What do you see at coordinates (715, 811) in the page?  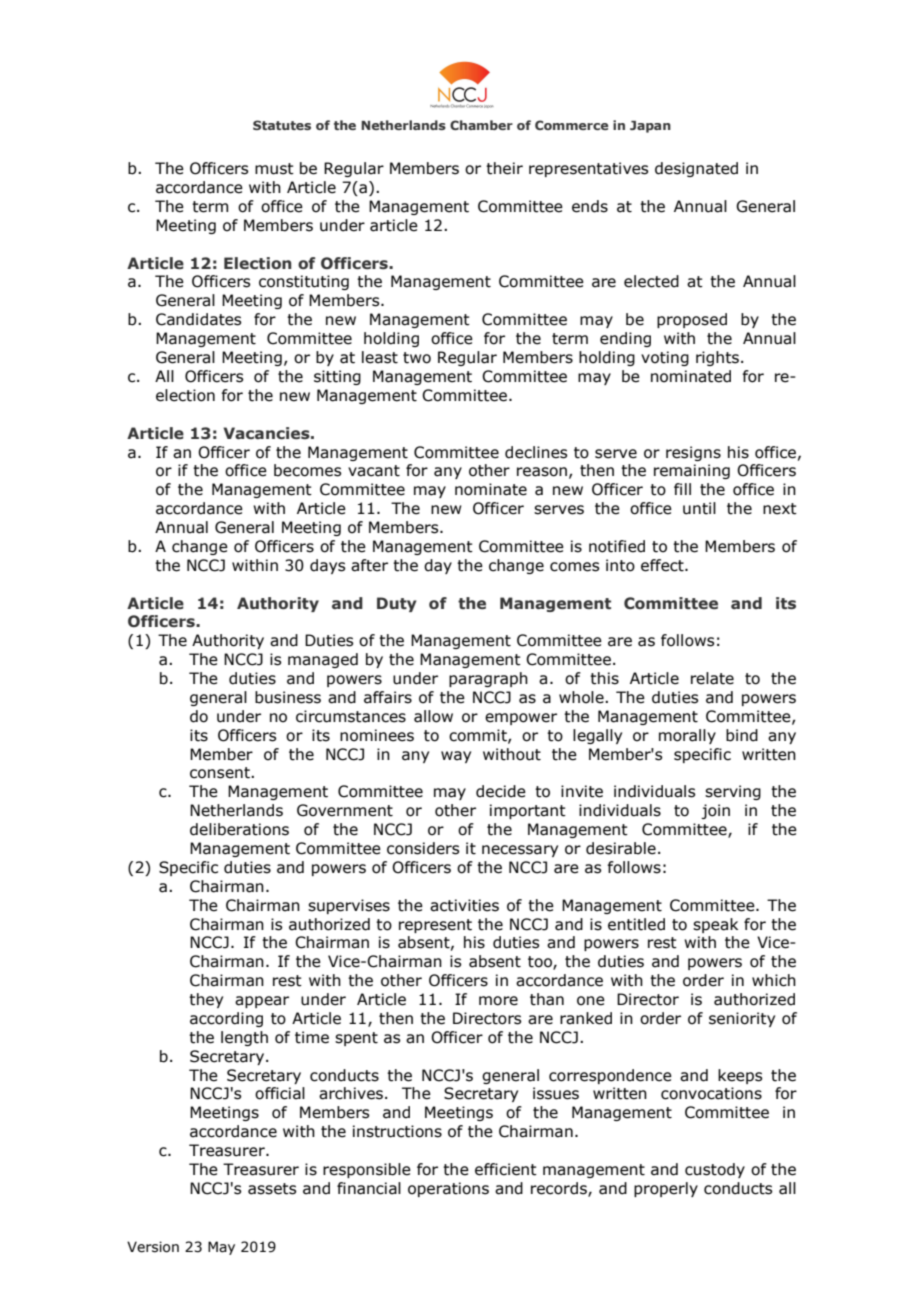 I see `join` at bounding box center [715, 811].
